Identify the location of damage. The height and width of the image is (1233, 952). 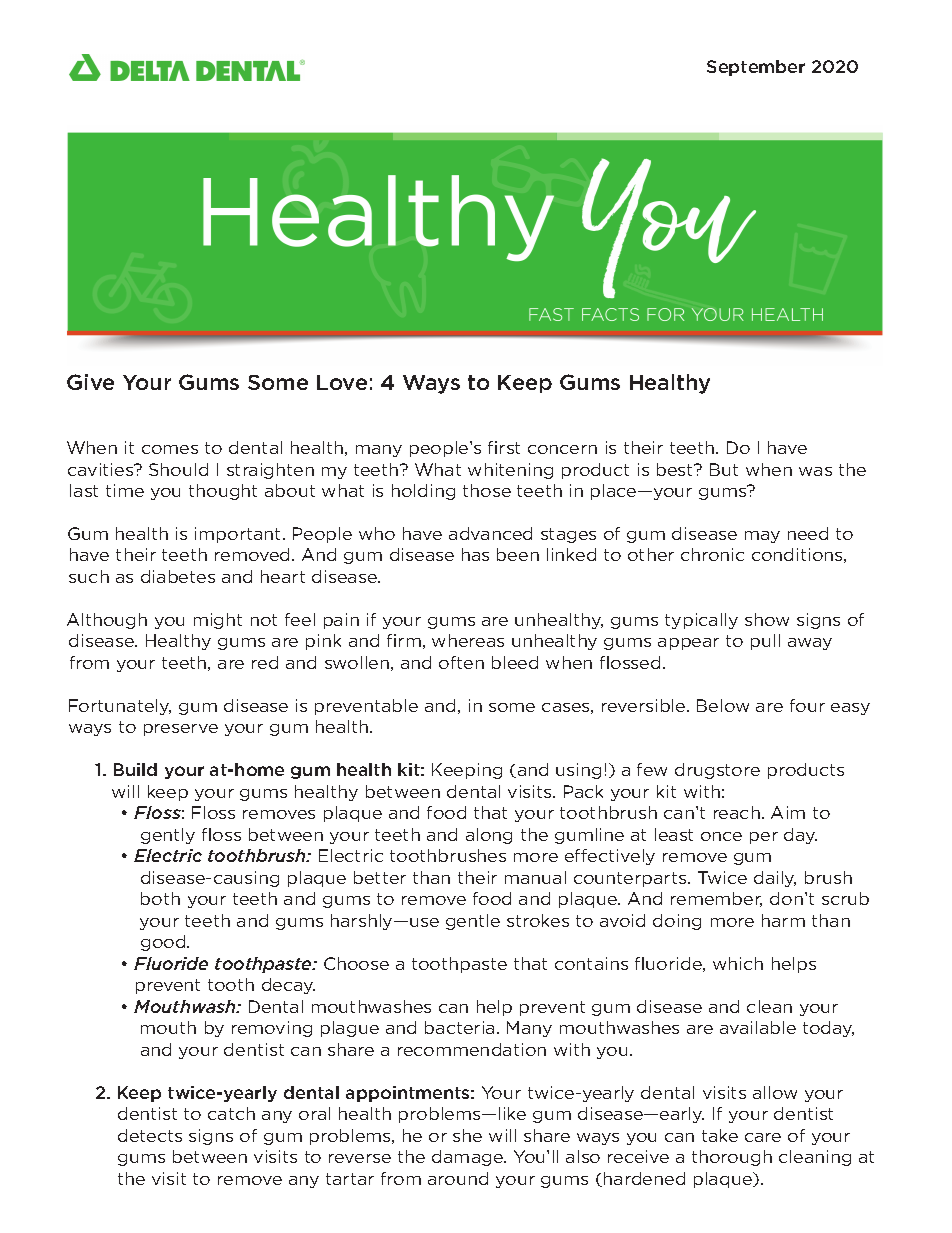
(468, 1158).
